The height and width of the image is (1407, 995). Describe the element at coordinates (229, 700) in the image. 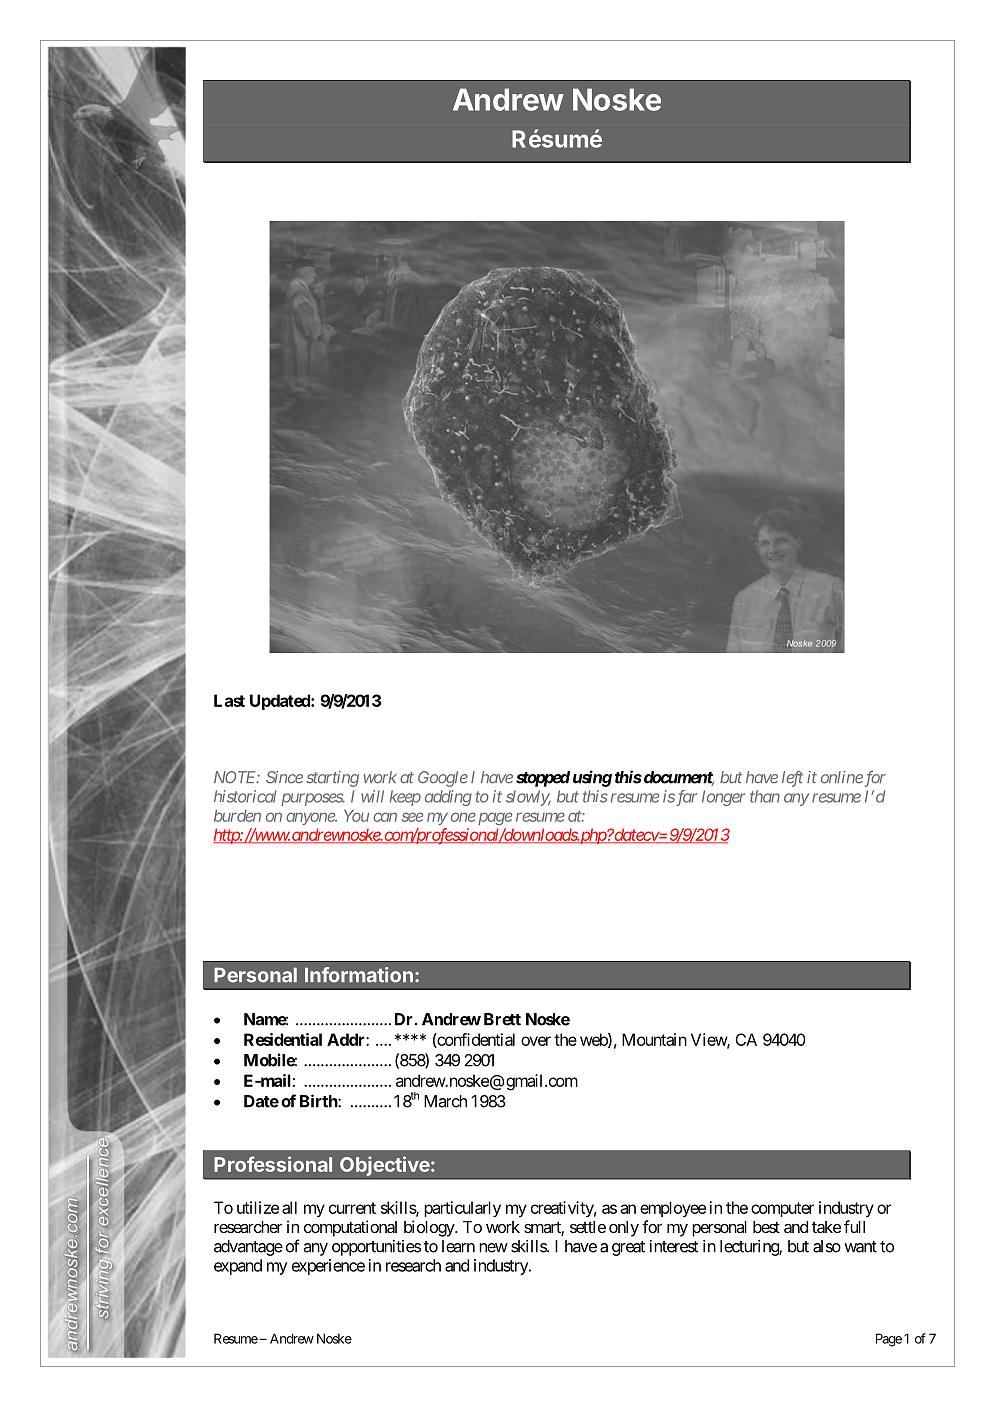

I see `Last` at that location.
